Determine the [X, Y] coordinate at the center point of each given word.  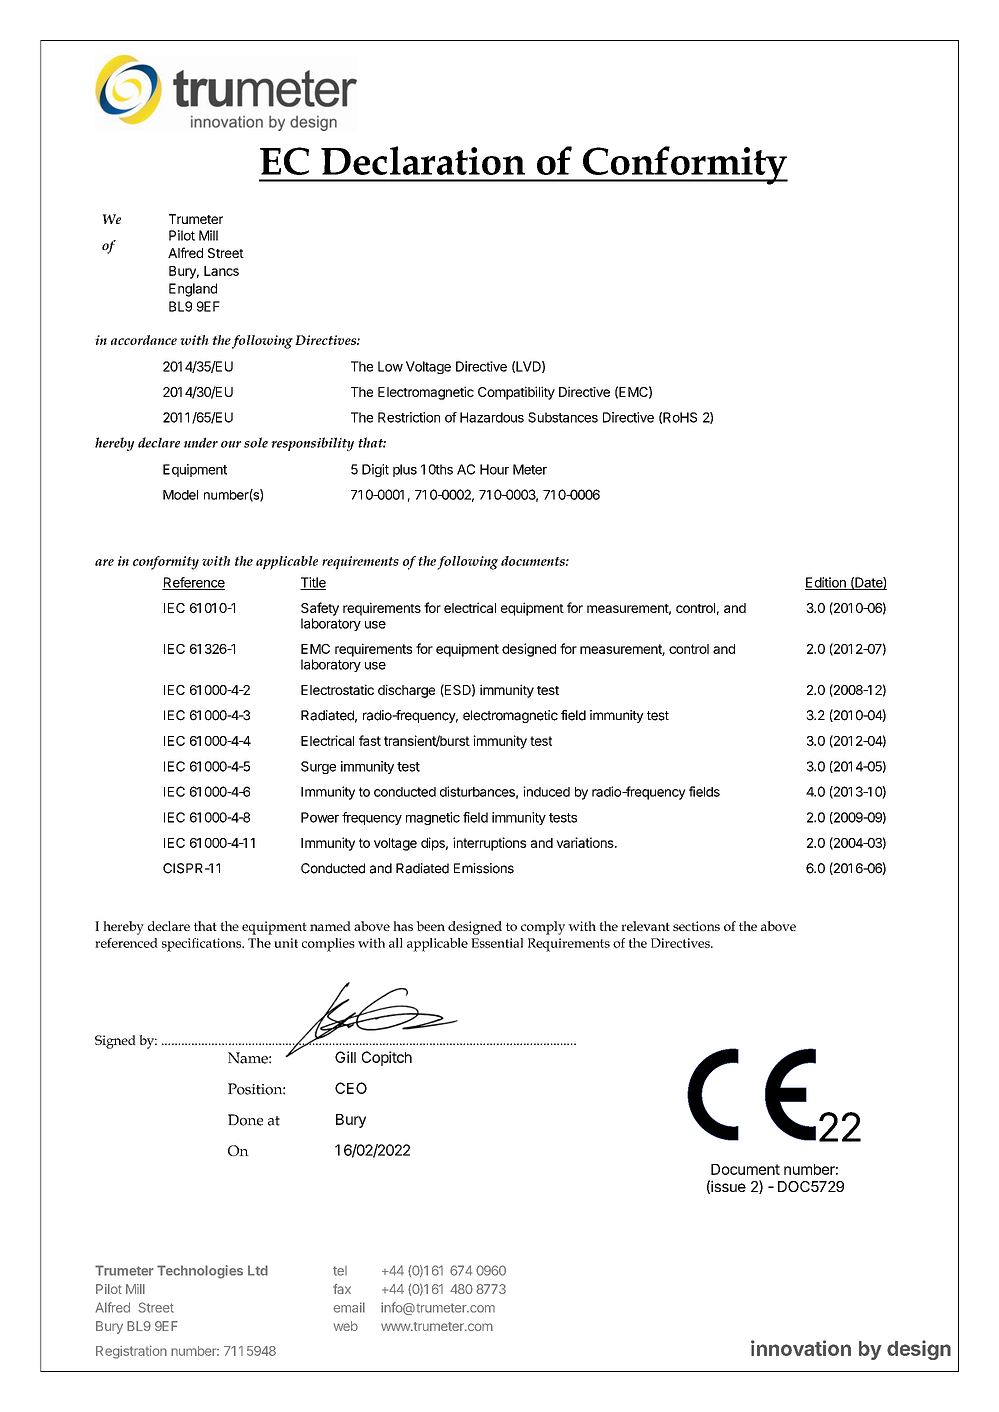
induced [546, 791]
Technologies [200, 1272]
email [349, 1307]
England [193, 290]
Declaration [423, 160]
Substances [563, 417]
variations [586, 842]
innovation [801, 1348]
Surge [318, 767]
